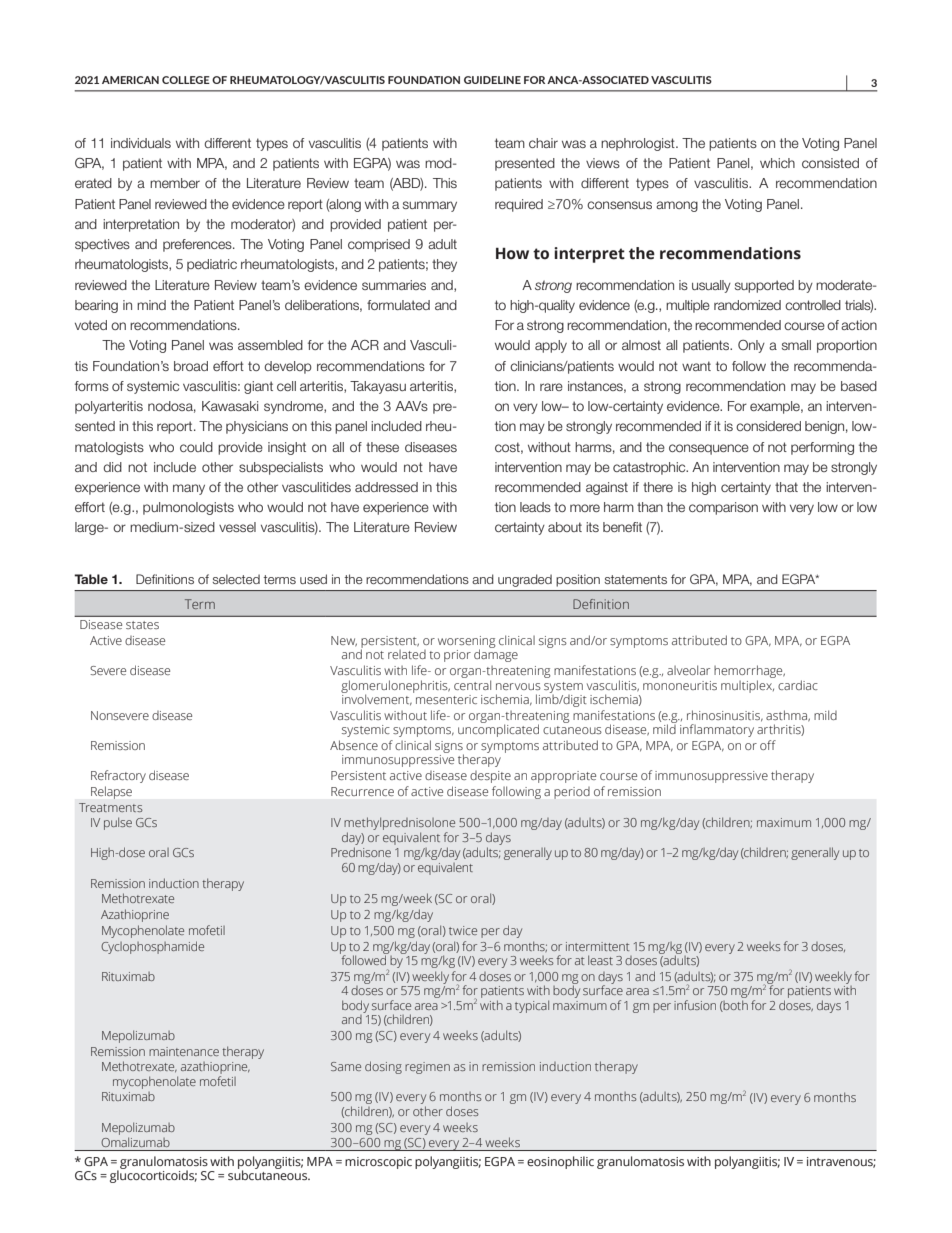  What do you see at coordinates (142, 625) in the screenshot?
I see `states` at bounding box center [142, 625].
